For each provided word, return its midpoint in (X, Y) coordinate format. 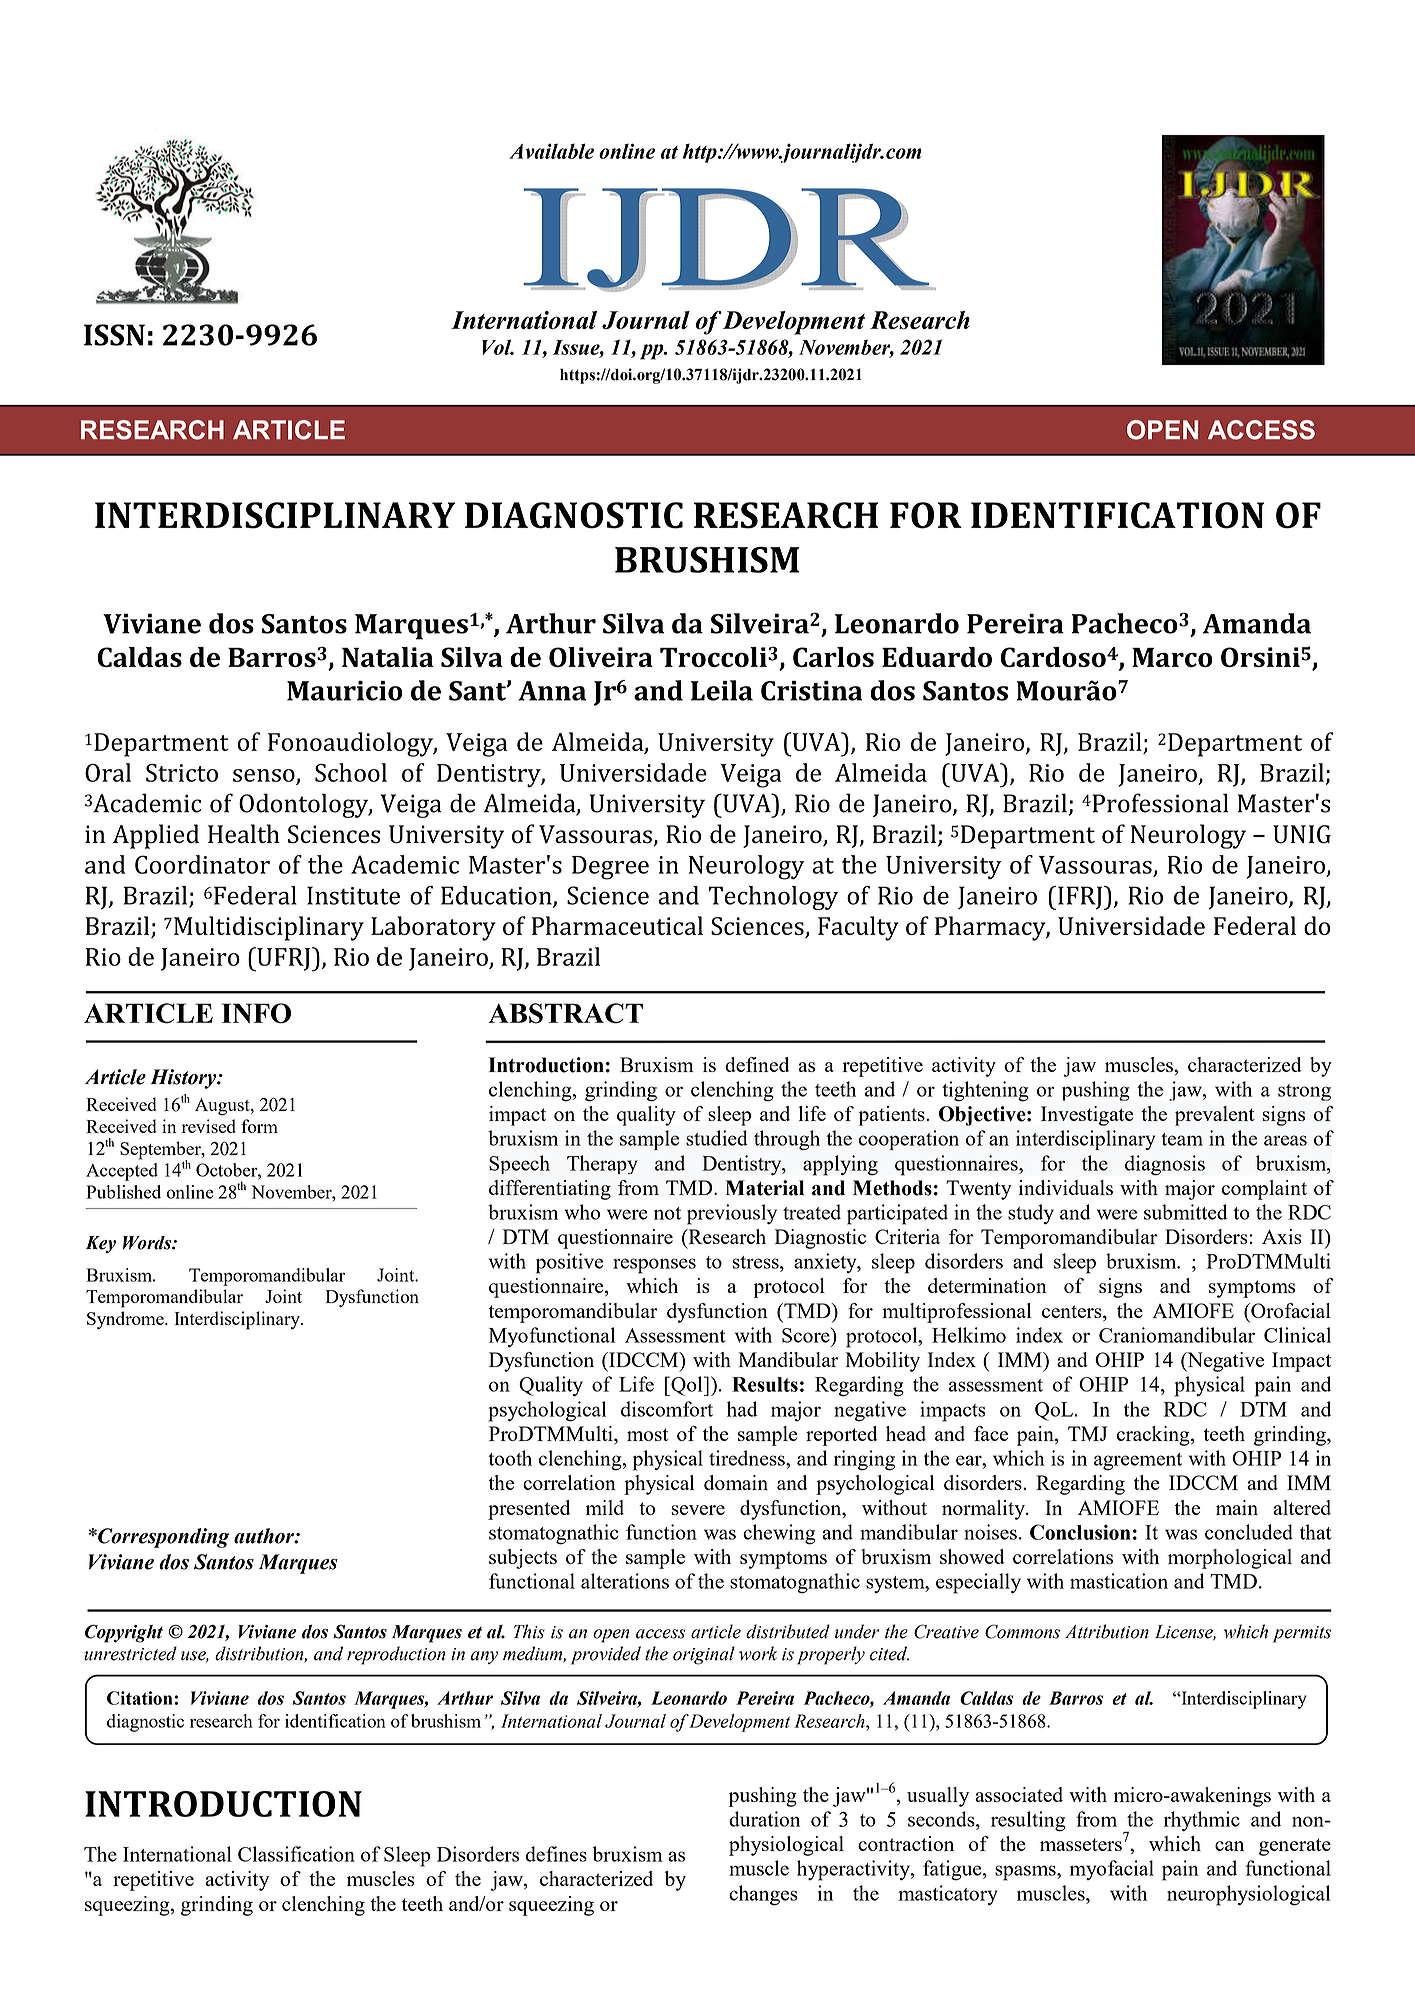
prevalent (1215, 1116)
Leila (722, 690)
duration (764, 1819)
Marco (1172, 657)
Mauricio (345, 691)
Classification (296, 1854)
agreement (1138, 1462)
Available (551, 151)
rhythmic (1202, 1821)
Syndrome (126, 1320)
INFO (256, 1013)
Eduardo (937, 657)
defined (757, 1064)
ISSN (114, 335)
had (742, 1409)
